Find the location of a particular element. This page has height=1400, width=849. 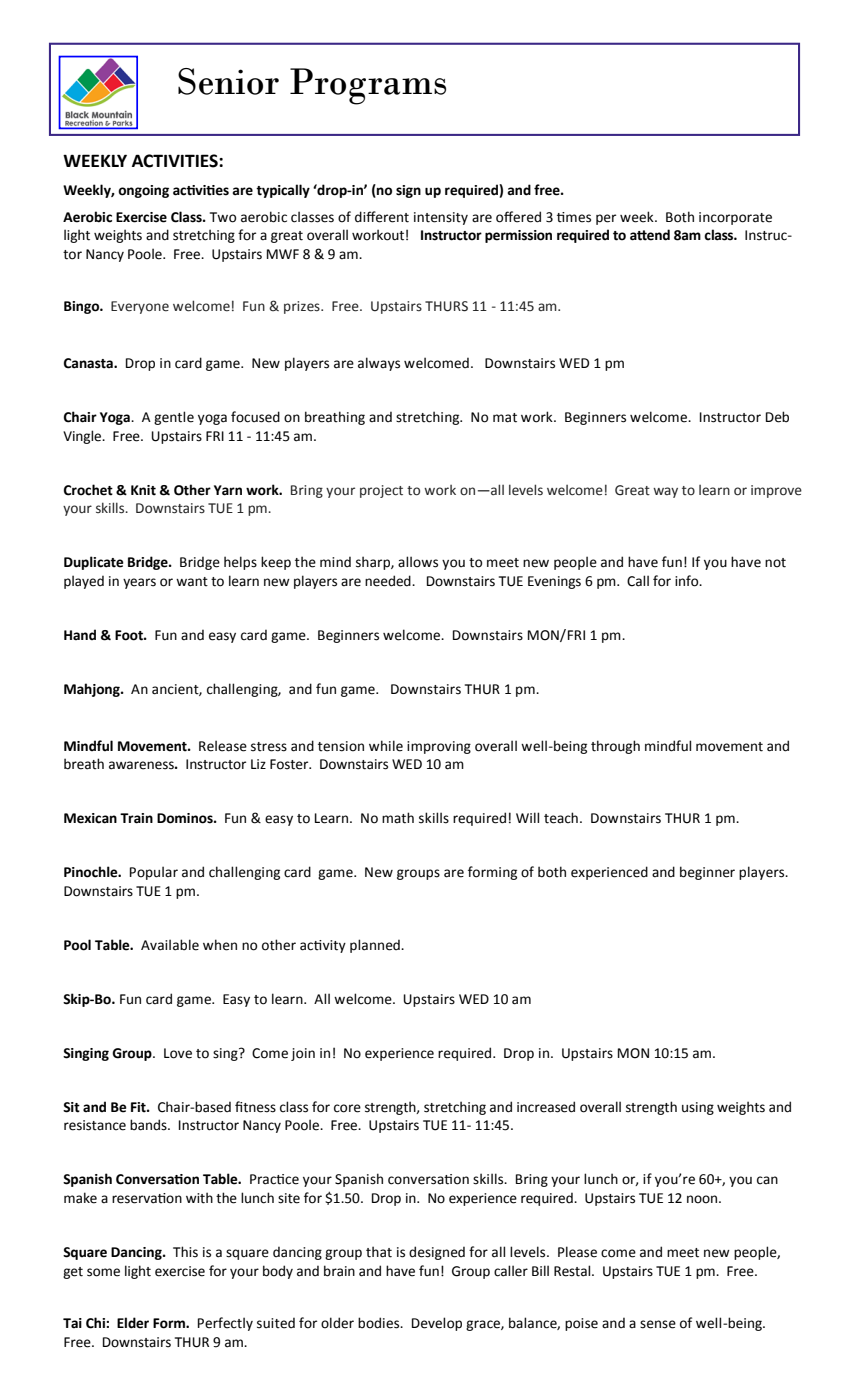

incorporate is located at coordinates (735, 218).
